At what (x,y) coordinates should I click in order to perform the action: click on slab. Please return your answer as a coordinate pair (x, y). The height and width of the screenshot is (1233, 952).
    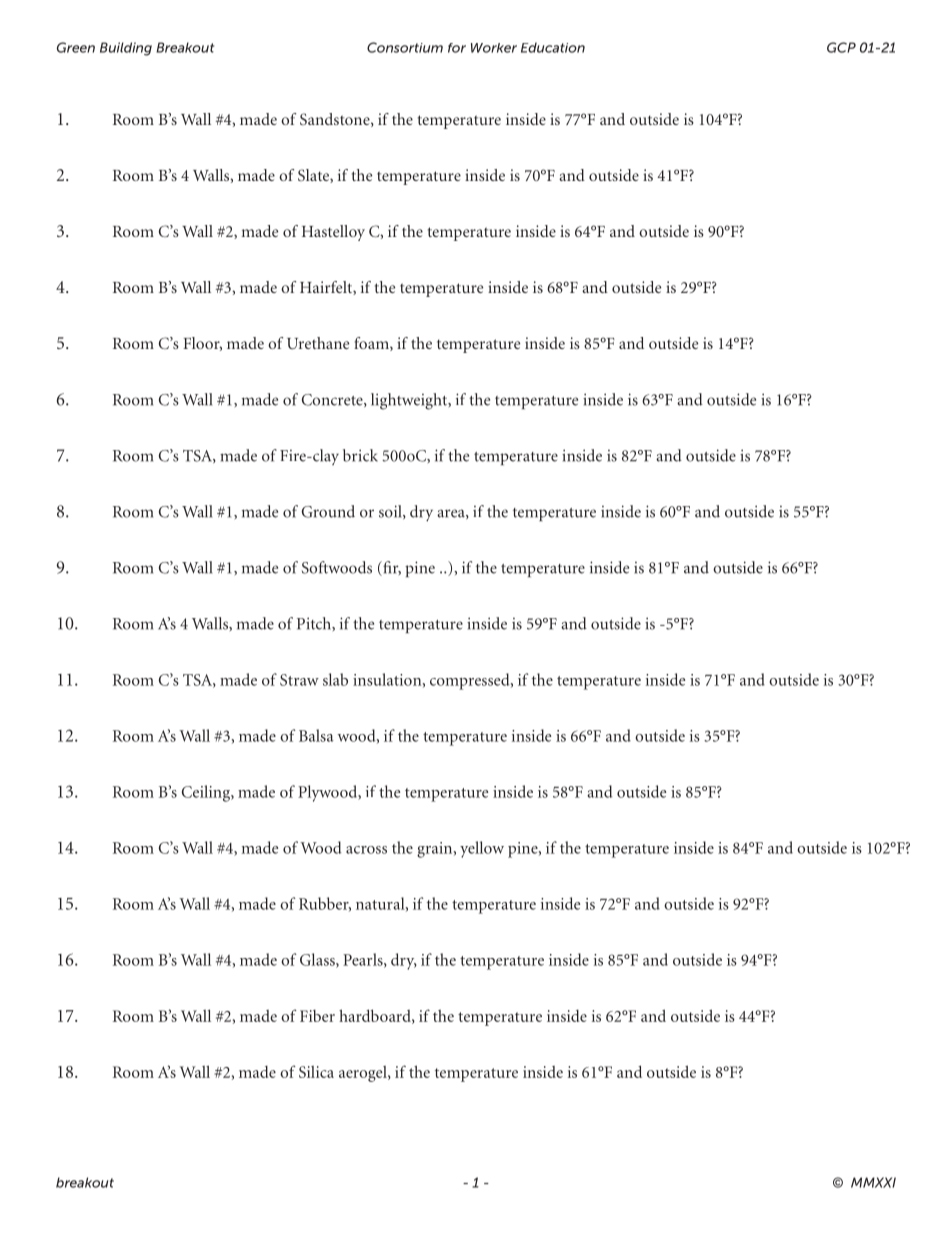
    Looking at the image, I should click on (335, 679).
